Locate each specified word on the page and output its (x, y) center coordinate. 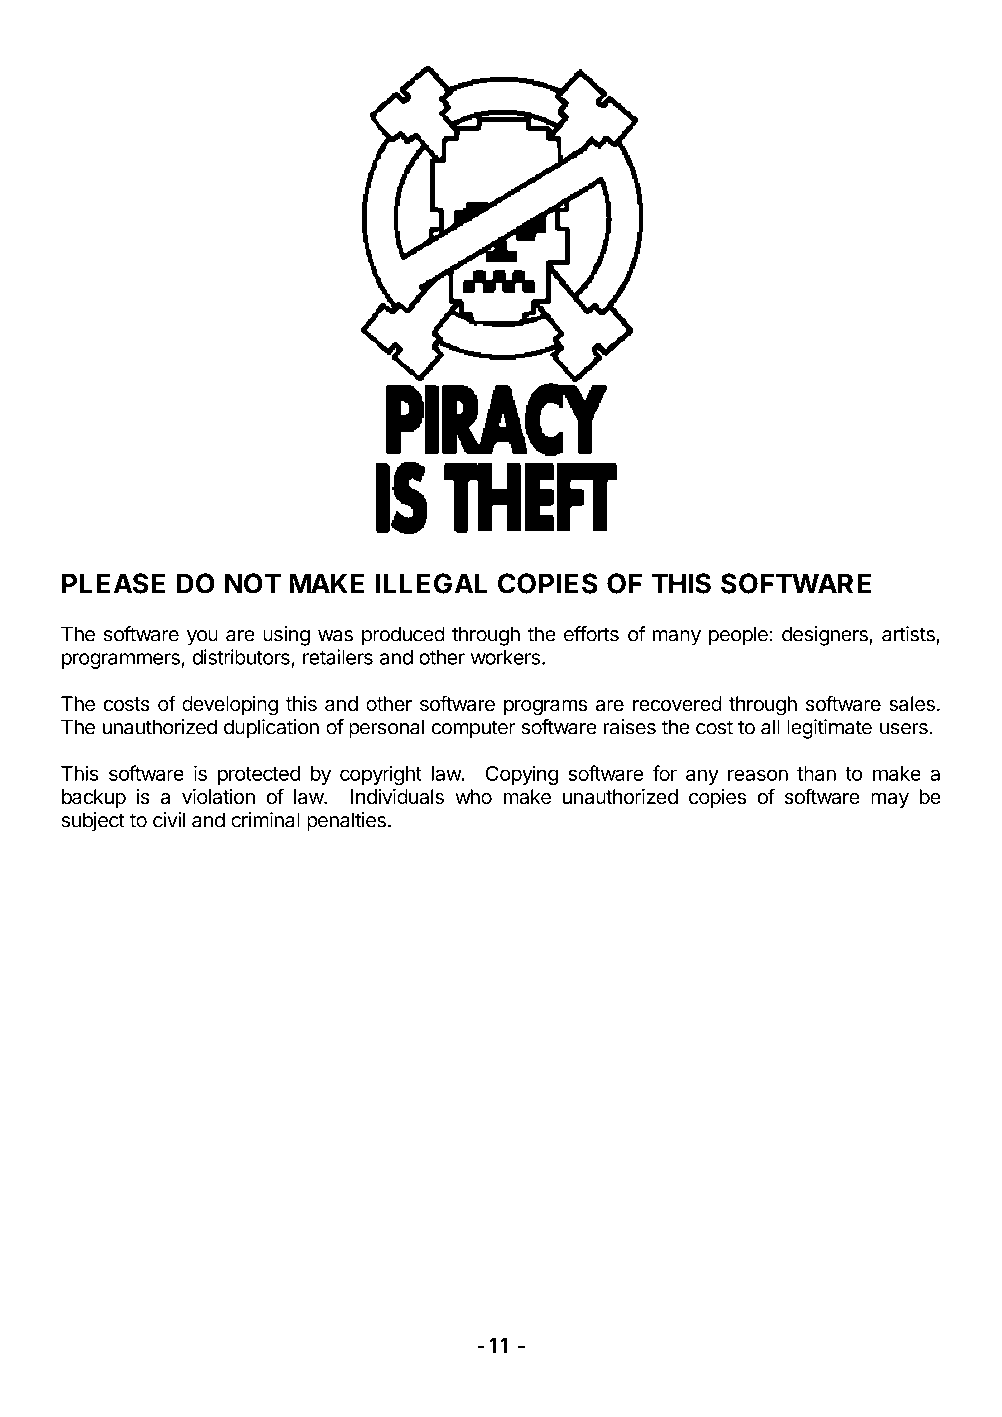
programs (545, 707)
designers (826, 636)
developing (230, 706)
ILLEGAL (431, 583)
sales (912, 704)
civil (169, 820)
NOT (253, 583)
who (473, 797)
